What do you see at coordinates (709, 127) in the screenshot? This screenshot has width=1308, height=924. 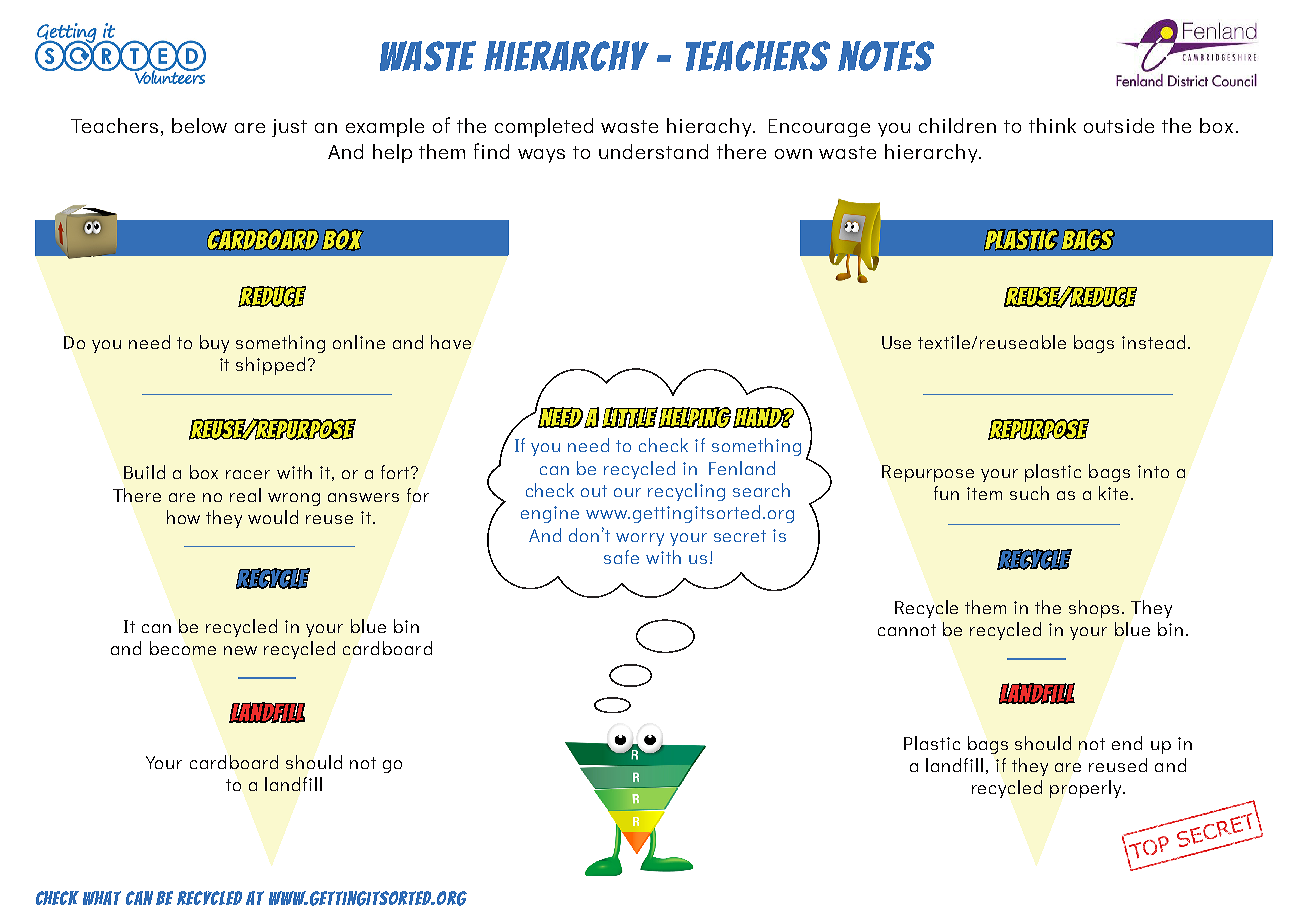 I see `hierachy` at bounding box center [709, 127].
